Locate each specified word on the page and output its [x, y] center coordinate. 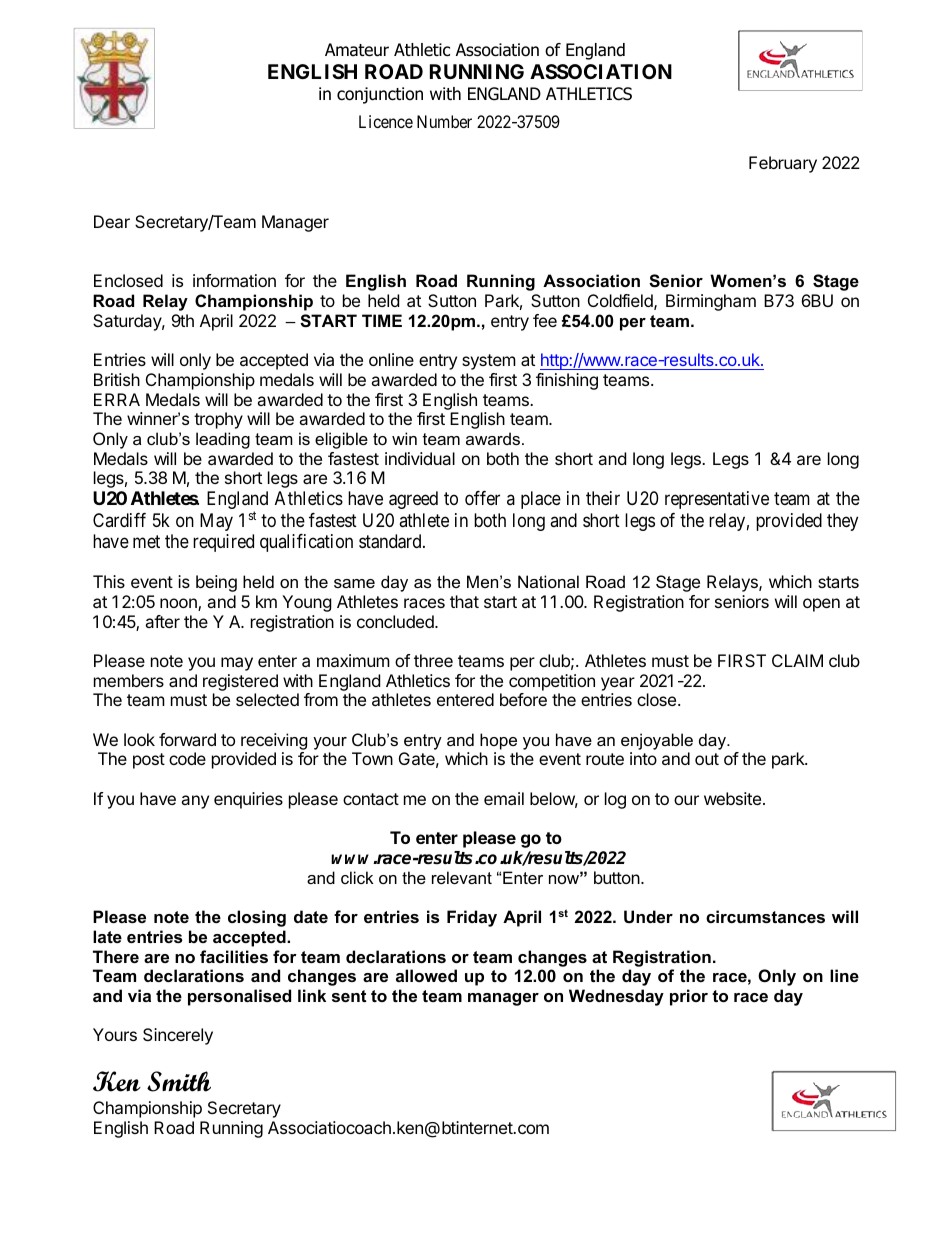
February [783, 164]
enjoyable [657, 741]
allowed [426, 975]
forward [187, 739]
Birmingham [711, 302]
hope [498, 741]
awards [494, 438]
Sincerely [178, 1036]
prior [689, 997]
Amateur [357, 50]
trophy [218, 420]
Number [444, 121]
